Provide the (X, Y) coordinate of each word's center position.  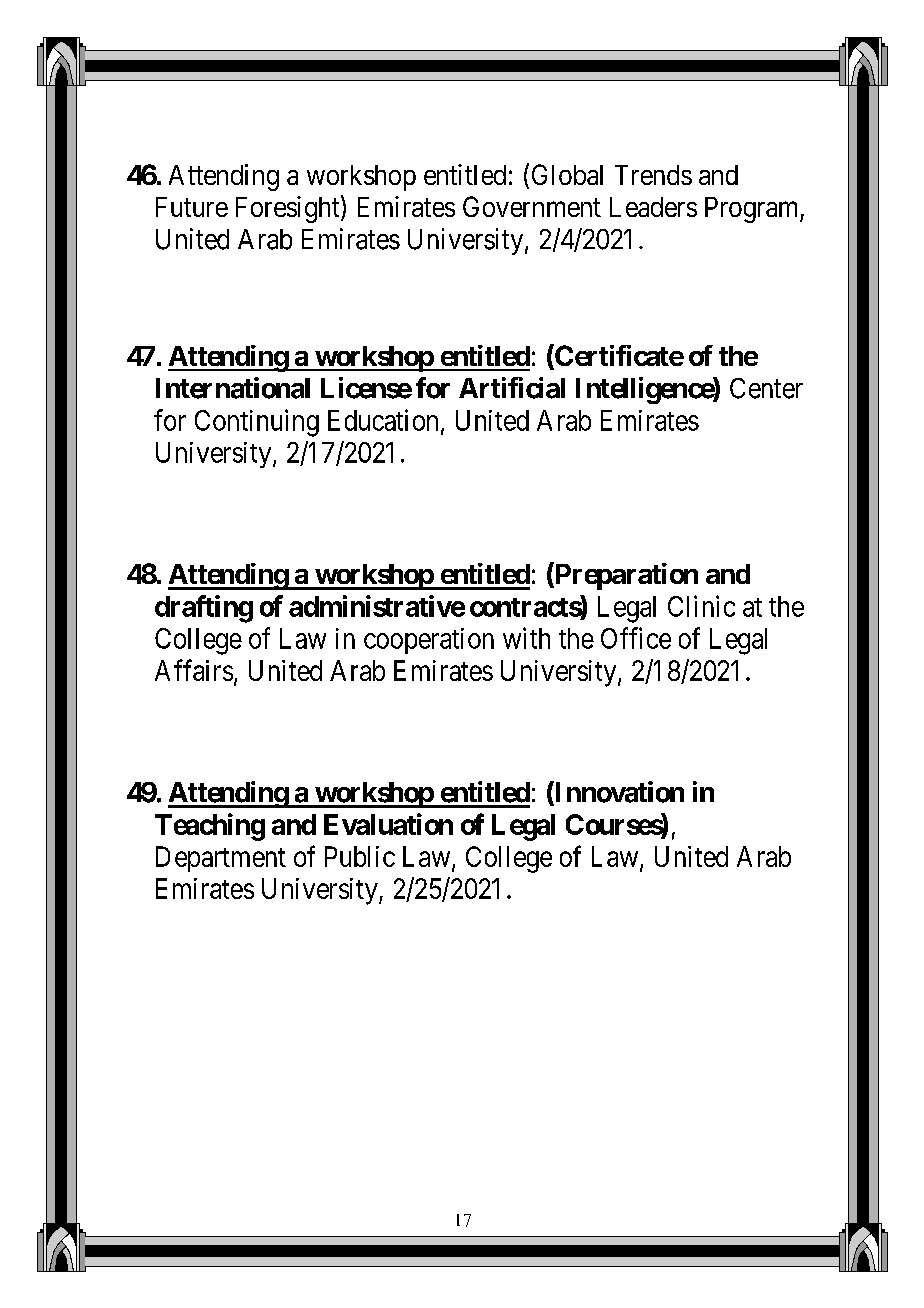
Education (383, 420)
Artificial (512, 388)
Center (766, 388)
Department (221, 859)
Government (532, 206)
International (233, 388)
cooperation (429, 641)
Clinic (701, 606)
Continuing (257, 423)
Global (567, 174)
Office (636, 638)
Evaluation (388, 824)
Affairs (194, 670)
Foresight (289, 209)
